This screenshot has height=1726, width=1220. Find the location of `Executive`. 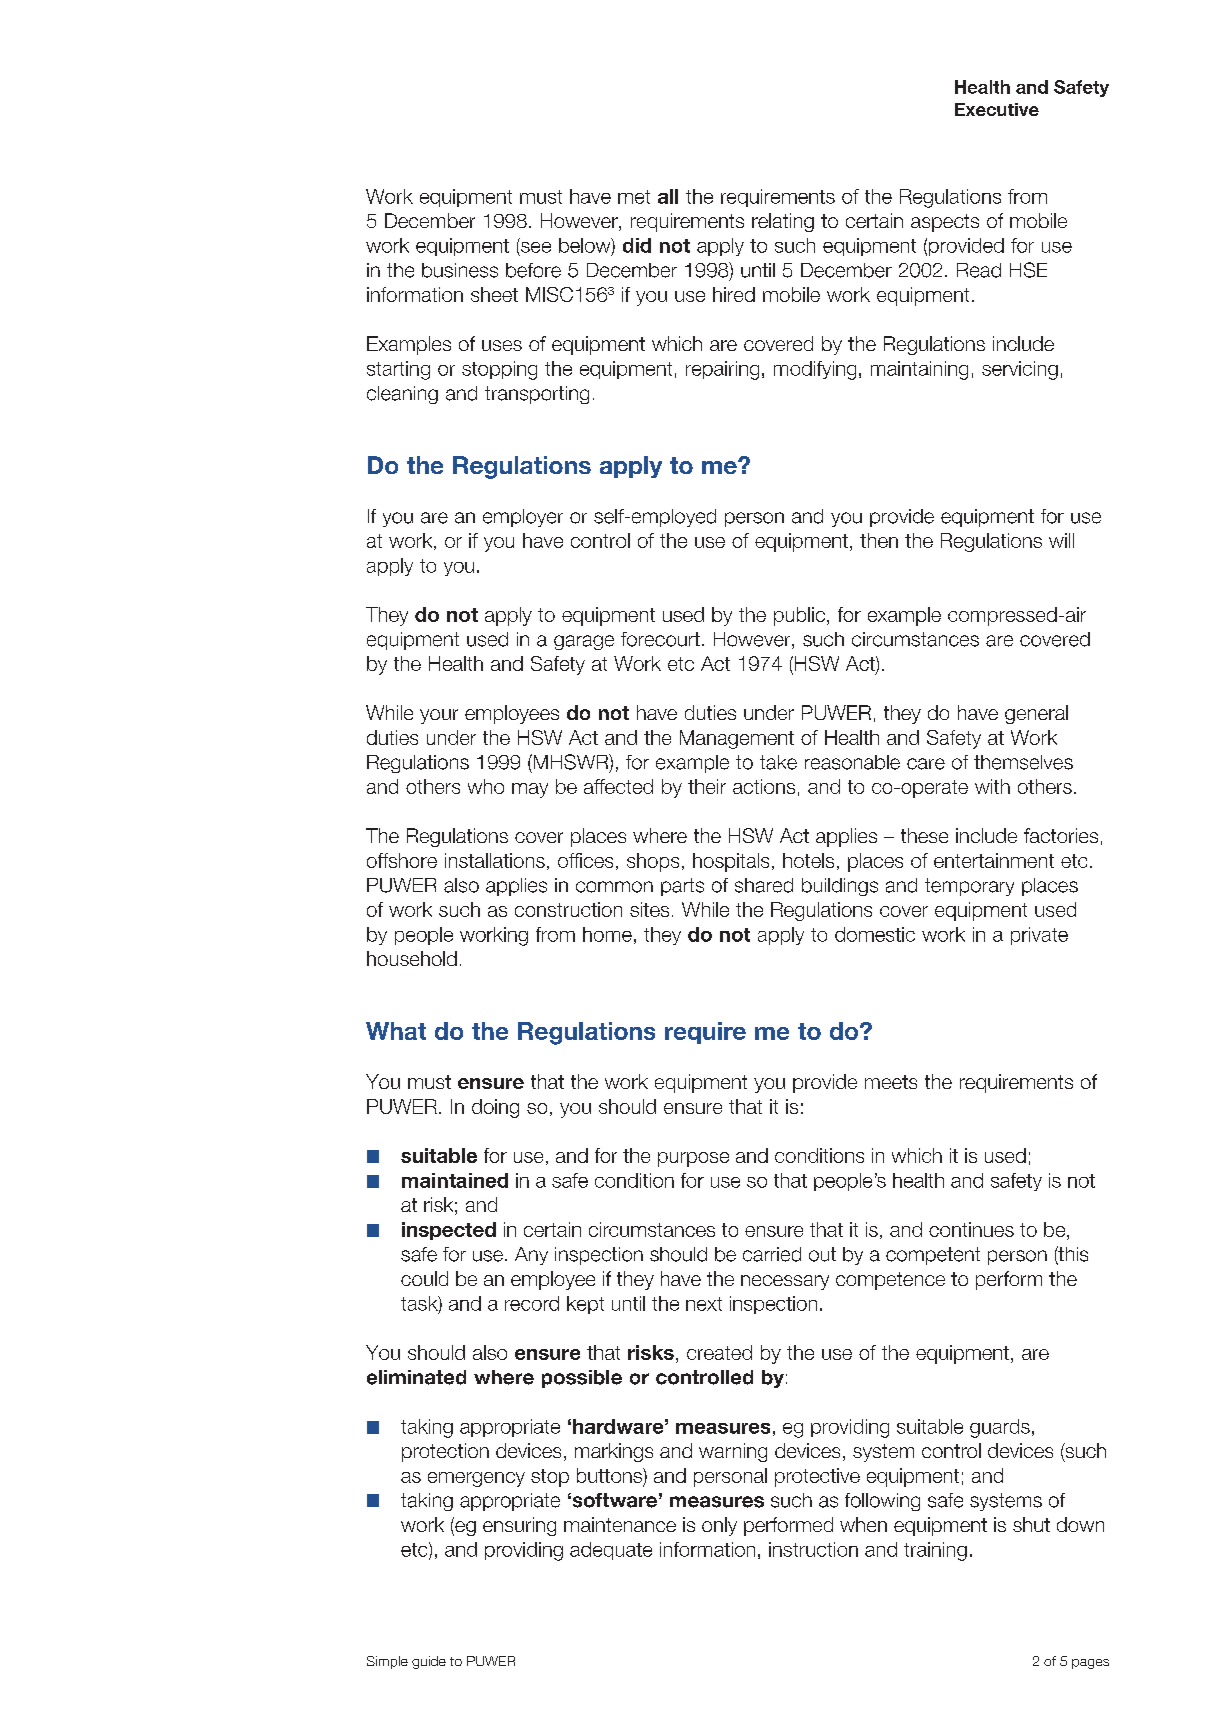

Executive is located at coordinates (997, 109).
